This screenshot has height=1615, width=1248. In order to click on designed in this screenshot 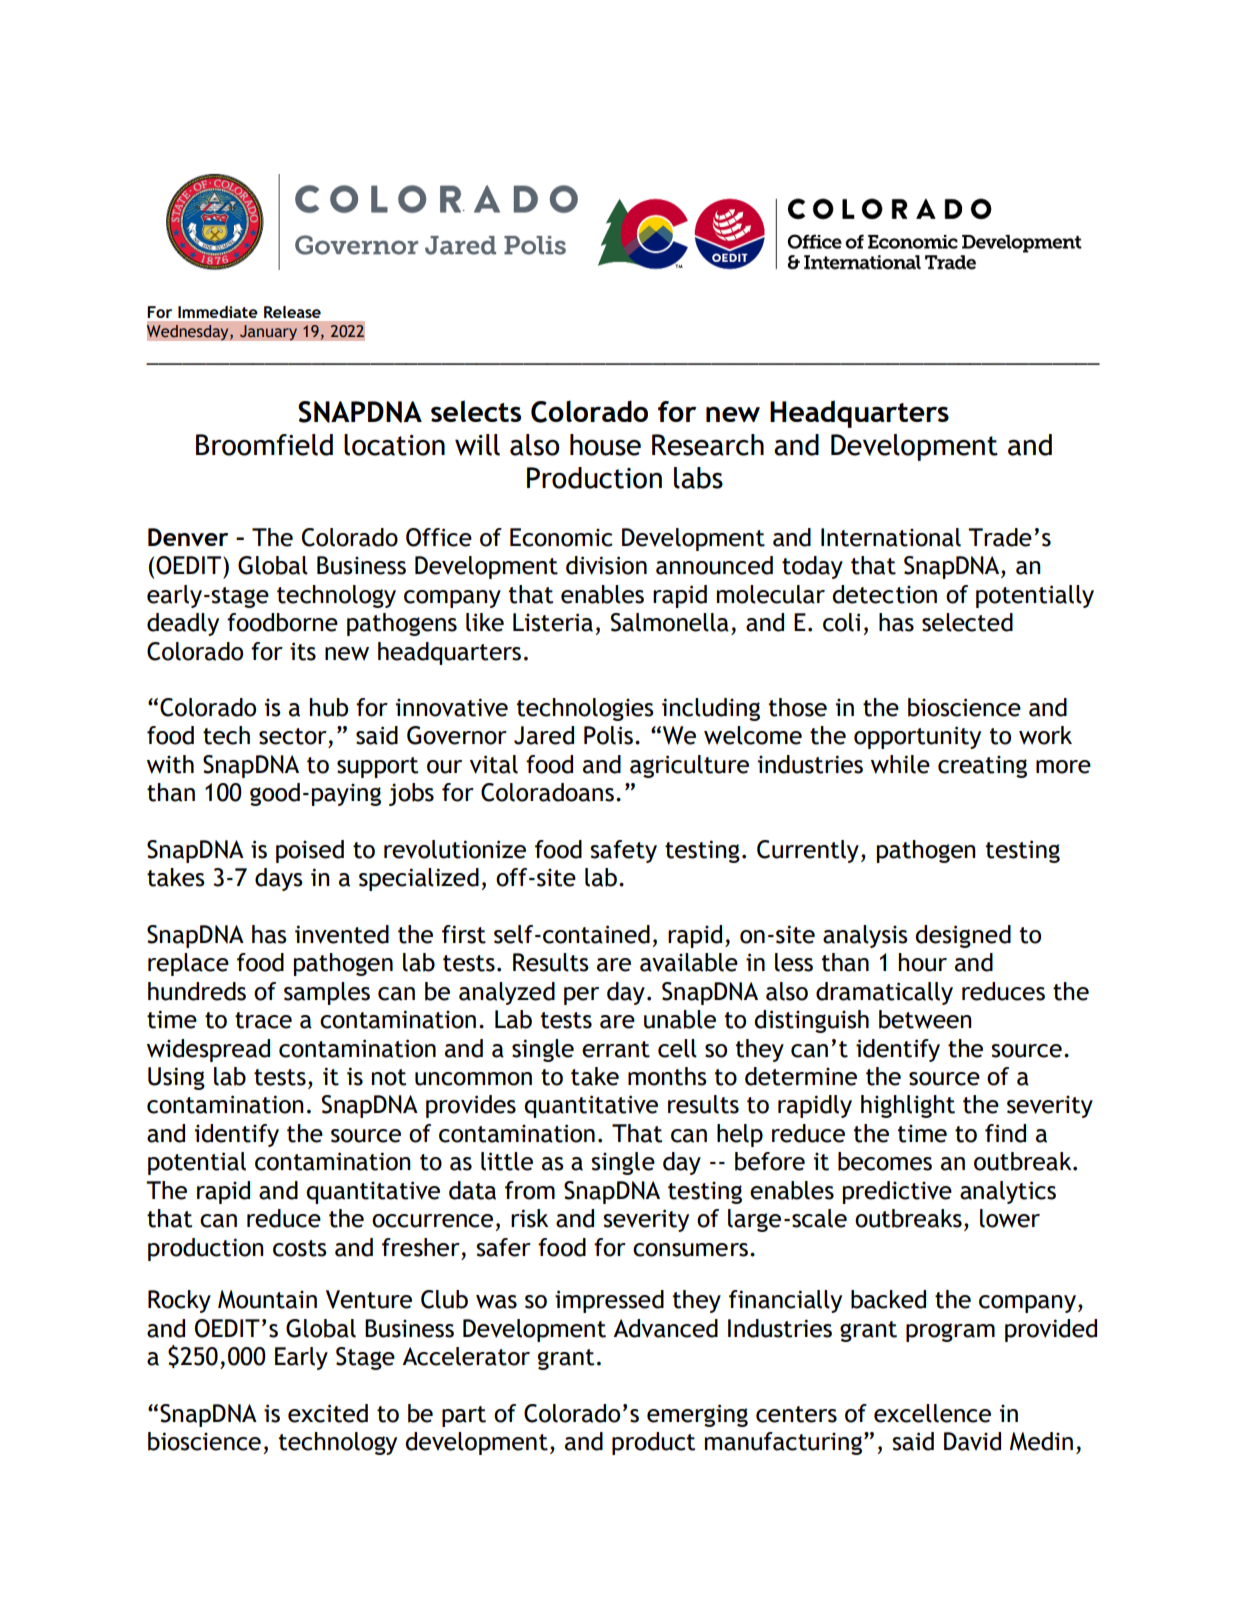, I will do `click(963, 936)`.
